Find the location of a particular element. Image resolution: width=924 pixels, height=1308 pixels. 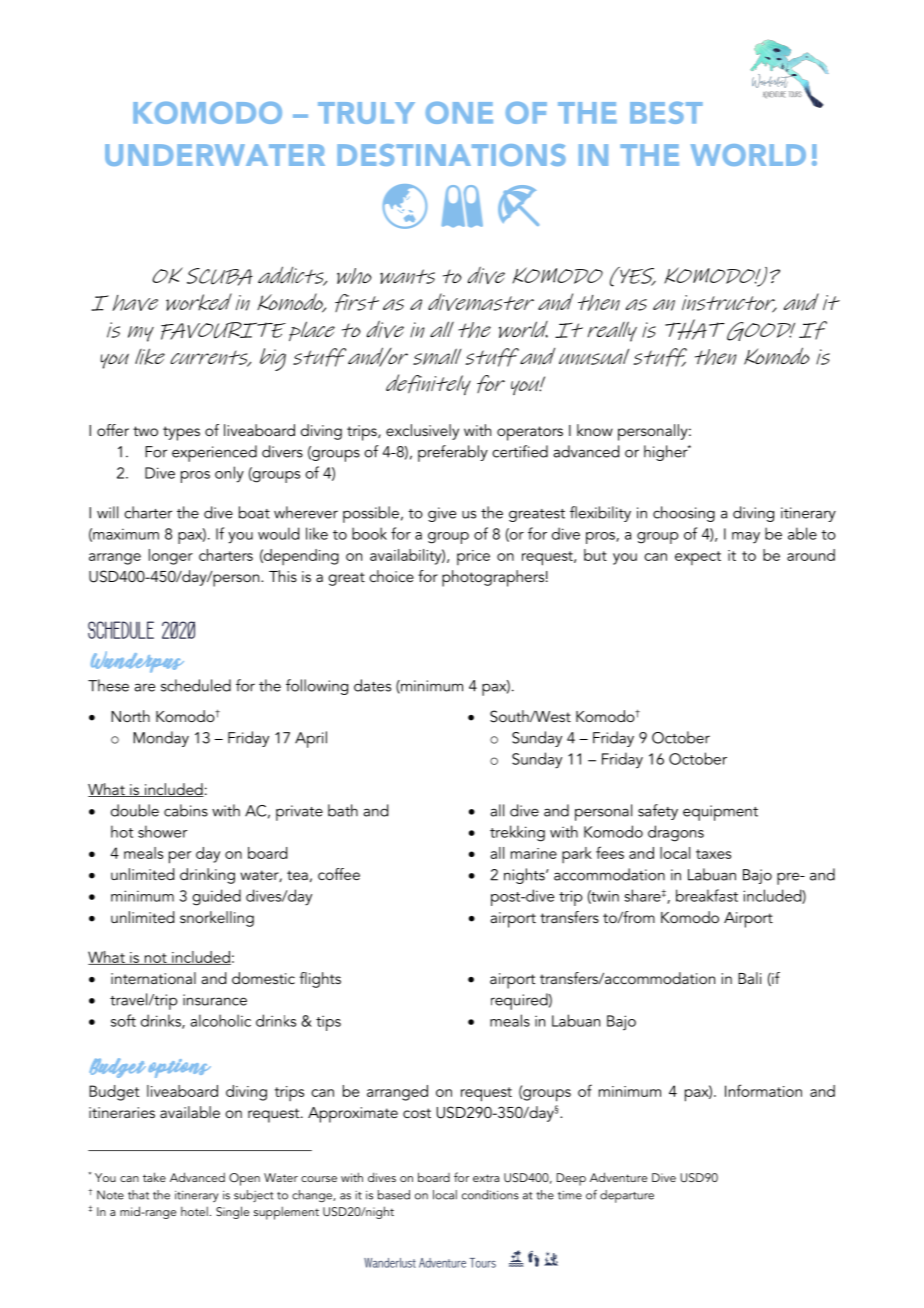

trekking is located at coordinates (517, 833).
